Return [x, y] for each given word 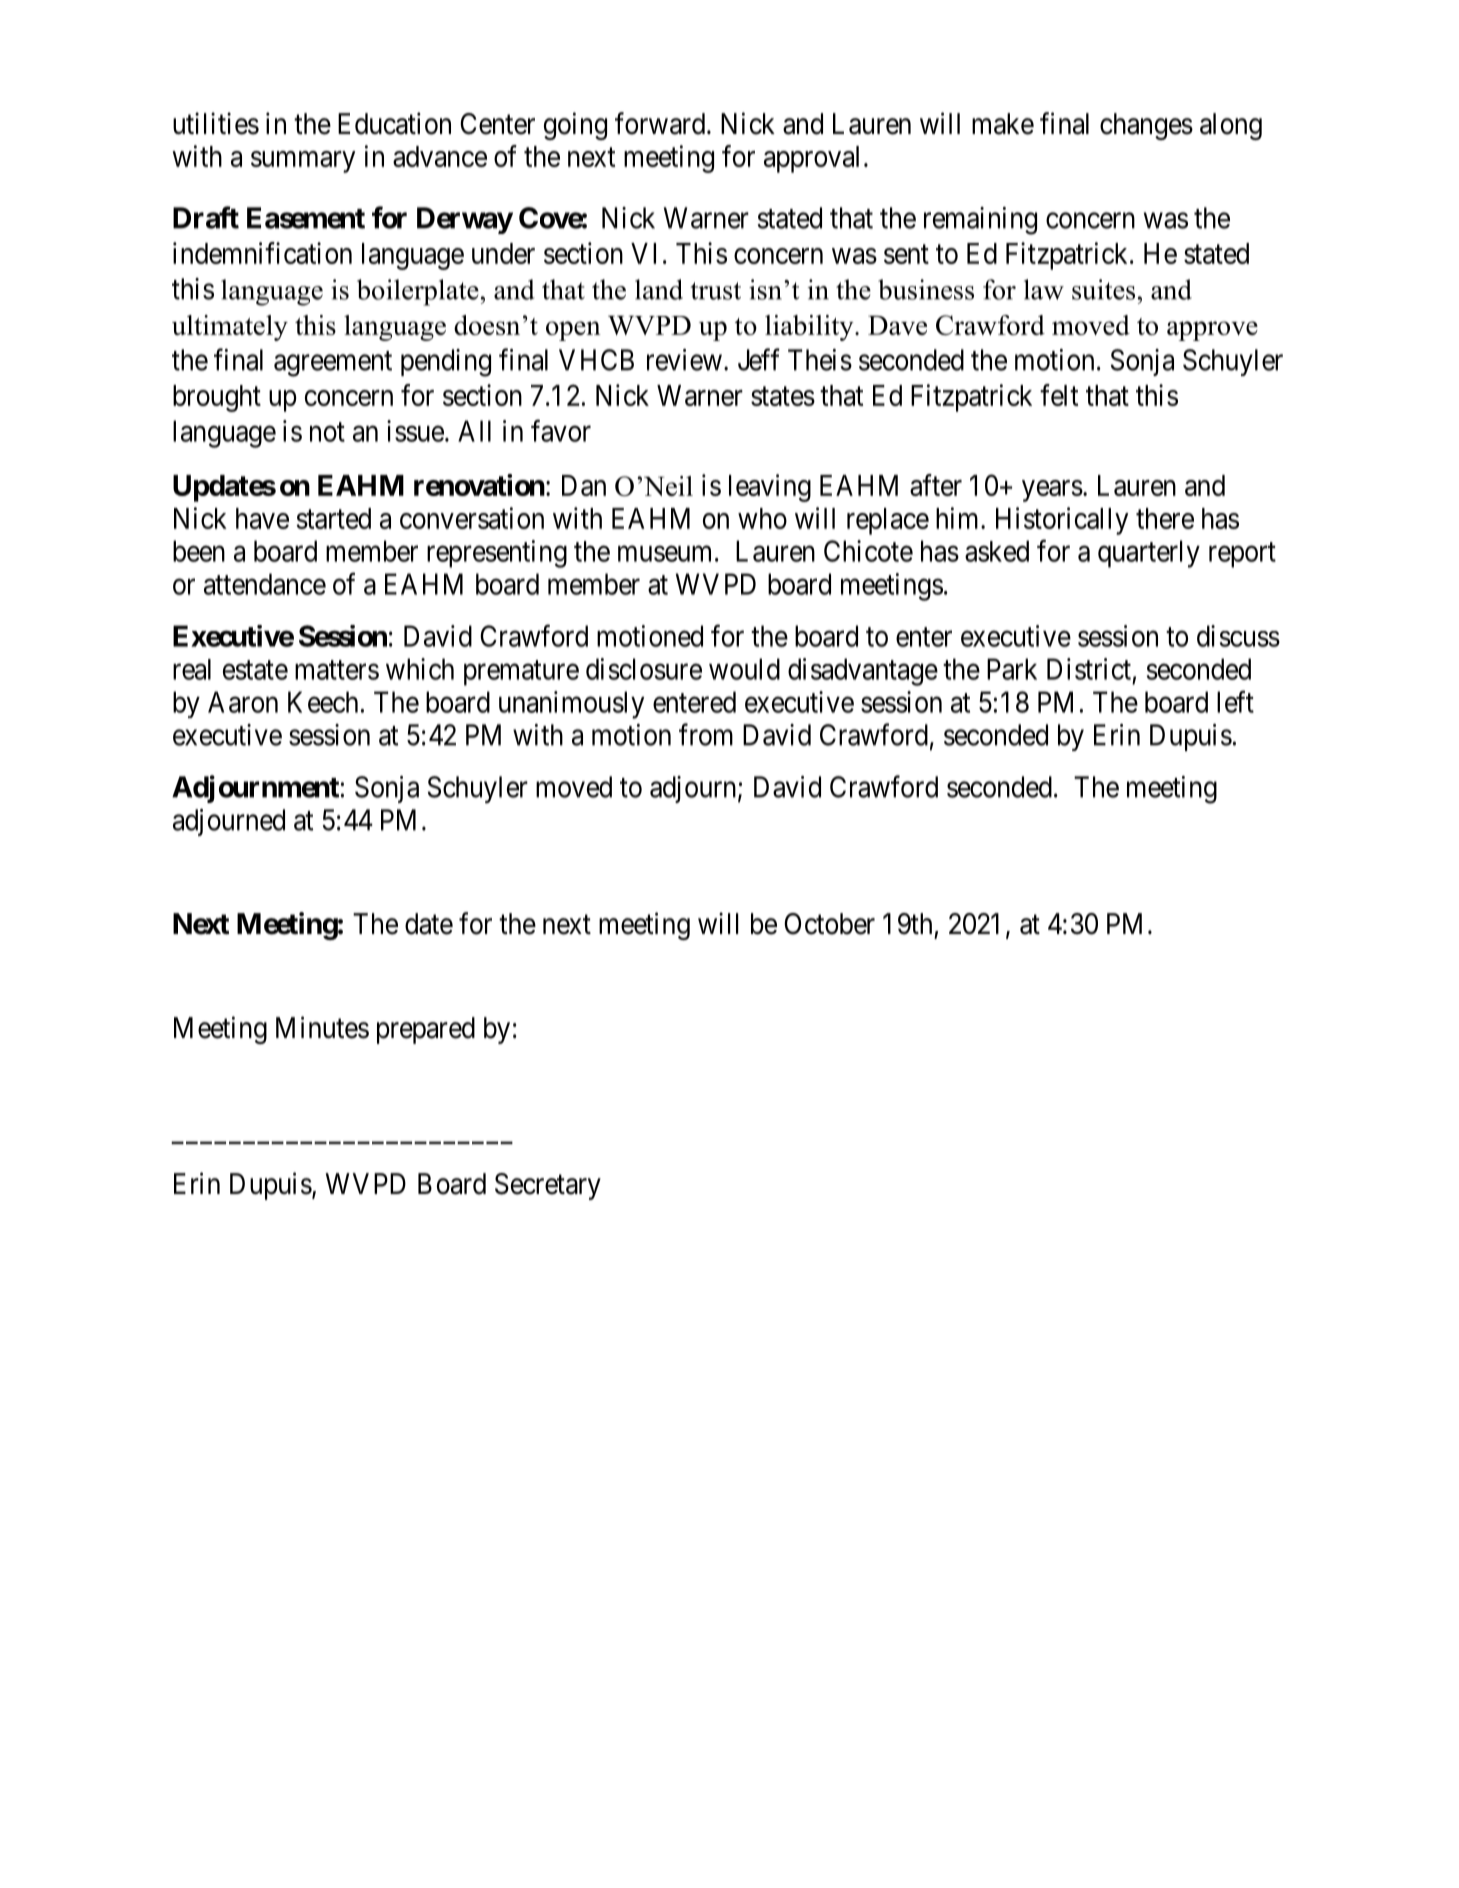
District [1089, 669]
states [783, 396]
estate [255, 670]
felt [1059, 395]
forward [661, 123]
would [744, 669]
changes [1146, 126]
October [829, 924]
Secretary [548, 1186]
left [1235, 701]
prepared [426, 1030]
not [327, 432]
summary [303, 162]
